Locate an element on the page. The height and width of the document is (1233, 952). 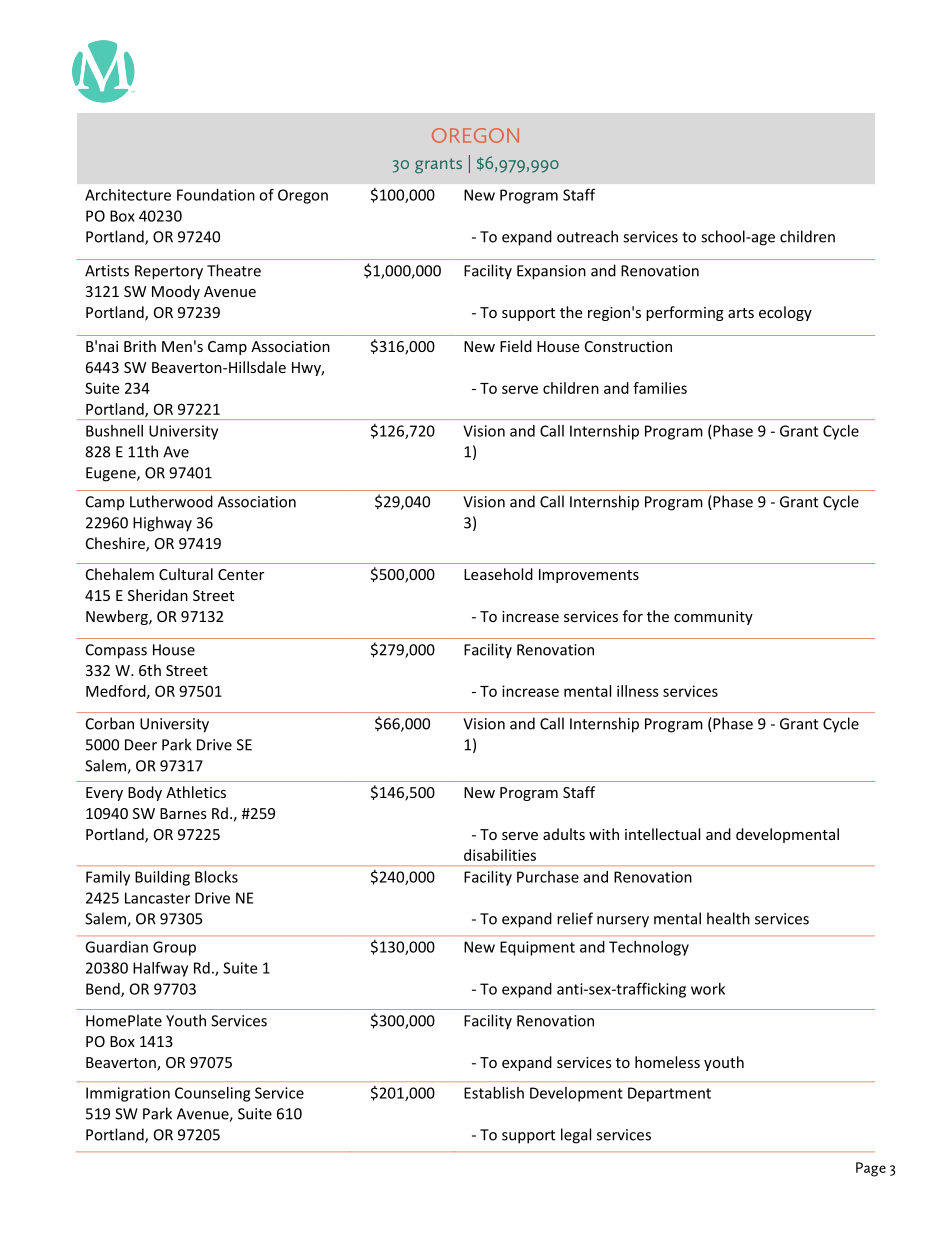
Page is located at coordinates (871, 1169).
